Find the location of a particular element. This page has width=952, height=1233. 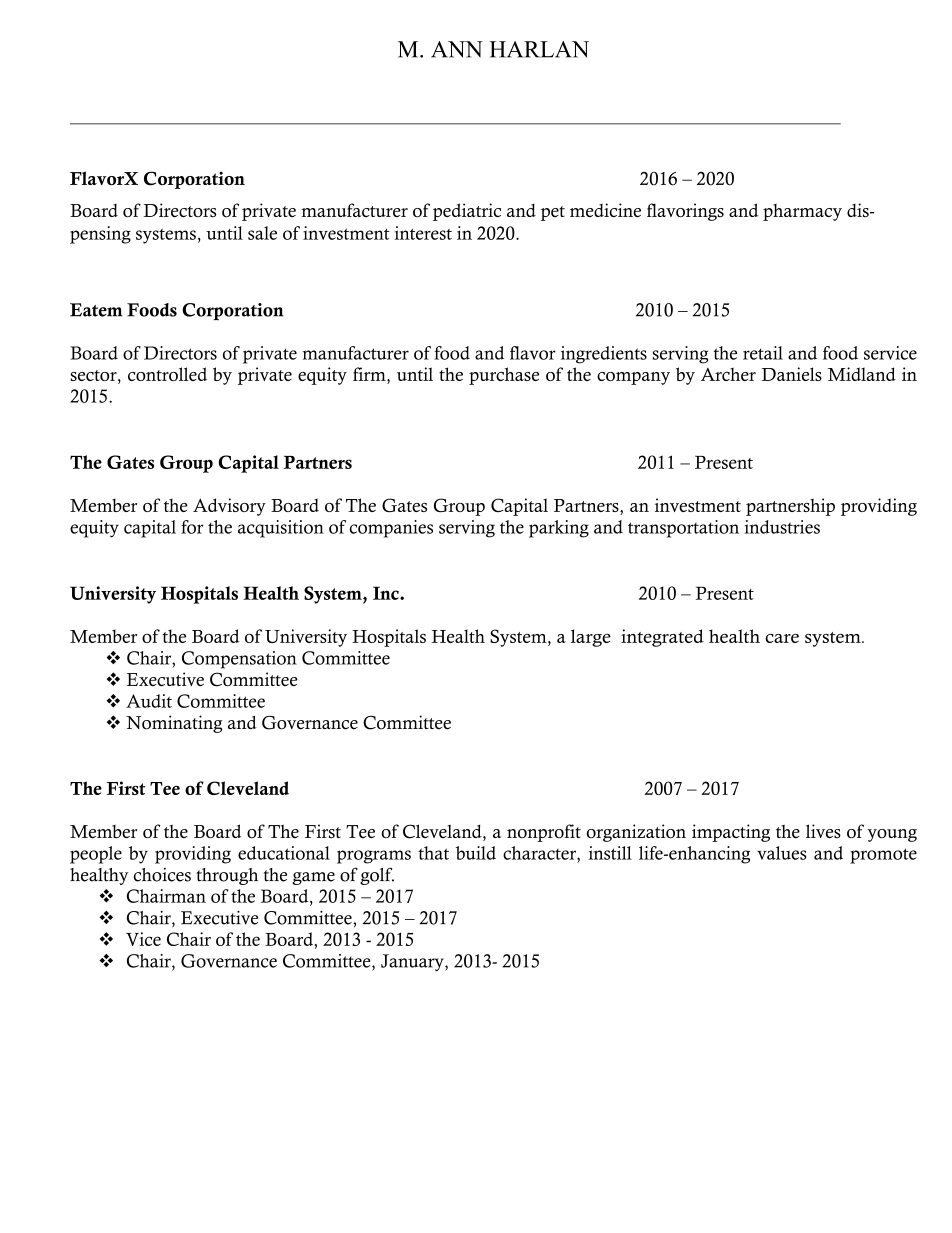

pharmacy is located at coordinates (802, 212).
